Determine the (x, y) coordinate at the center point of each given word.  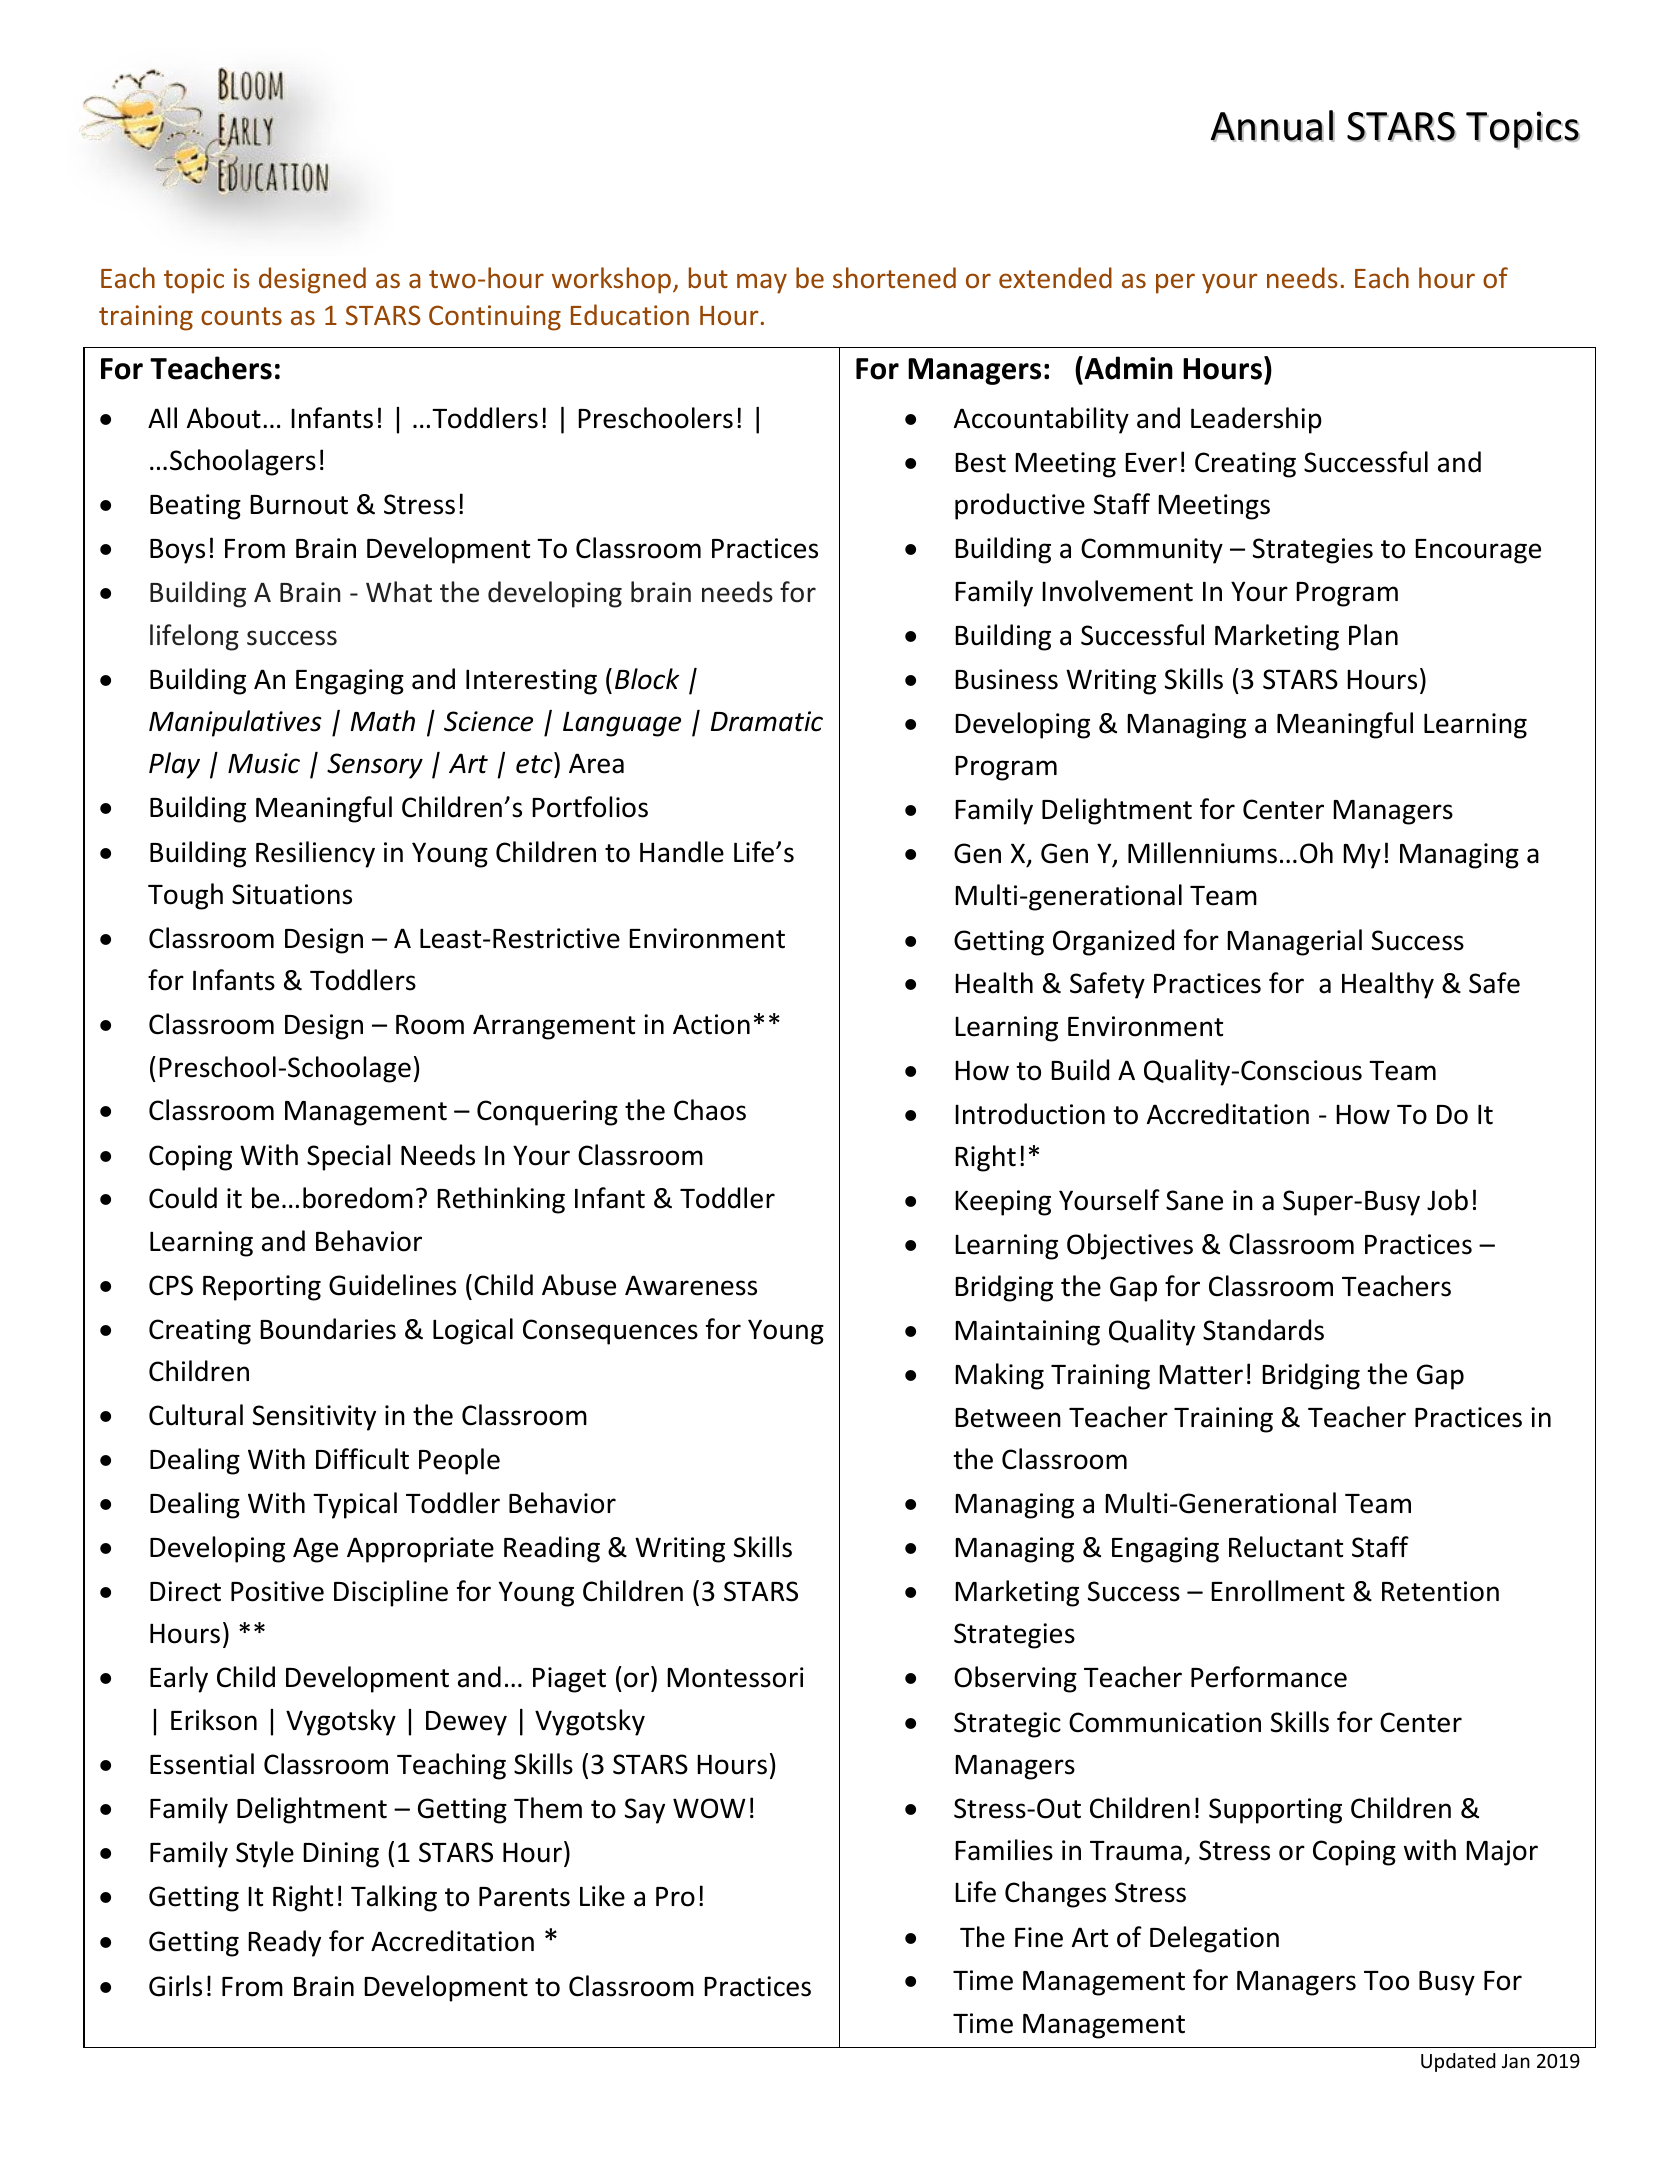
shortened (894, 277)
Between (1008, 1418)
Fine (1039, 1937)
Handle (682, 852)
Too (1386, 1981)
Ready (284, 1943)
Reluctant (1286, 1547)
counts (241, 316)
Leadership (1256, 420)
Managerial (1294, 942)
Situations (292, 894)
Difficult (362, 1459)
